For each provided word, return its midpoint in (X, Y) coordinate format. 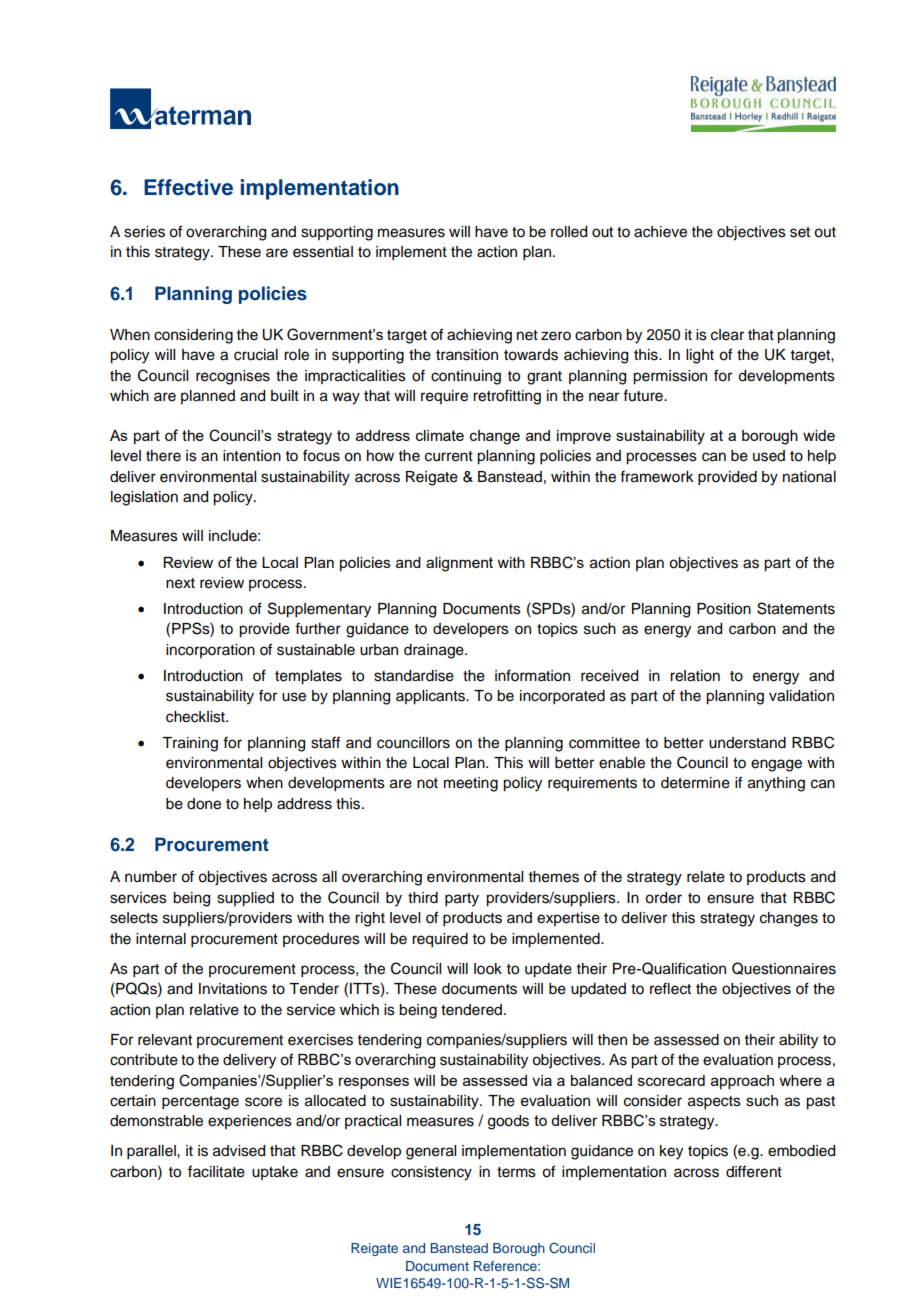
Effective (188, 187)
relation (695, 676)
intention (252, 456)
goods (508, 1122)
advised (239, 1151)
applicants (431, 697)
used (769, 456)
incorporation (210, 651)
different (754, 1171)
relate (706, 877)
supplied (245, 899)
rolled (569, 232)
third (423, 898)
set (800, 232)
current (449, 456)
